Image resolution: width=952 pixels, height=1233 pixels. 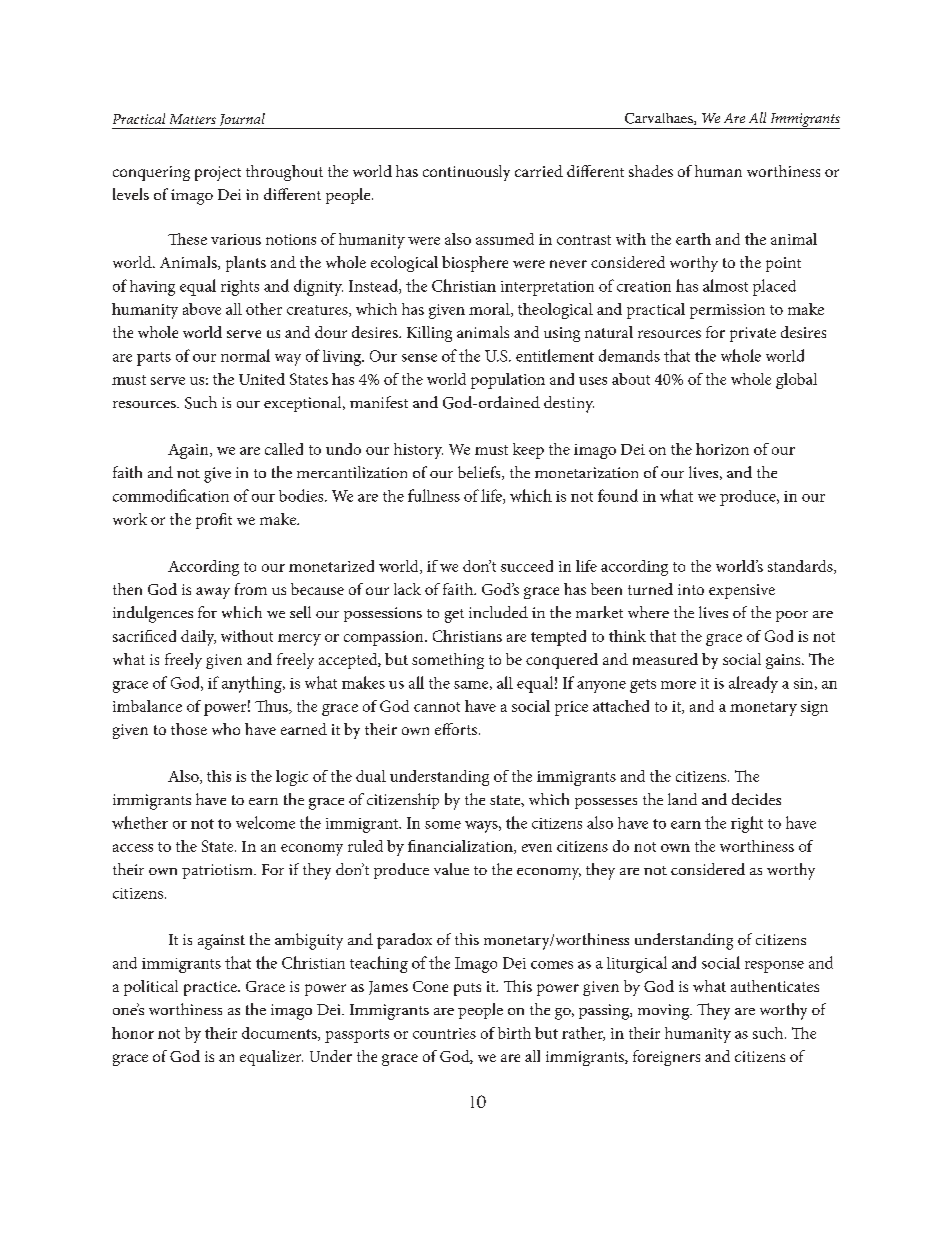 What do you see at coordinates (444, 1033) in the screenshot?
I see `countries` at bounding box center [444, 1033].
